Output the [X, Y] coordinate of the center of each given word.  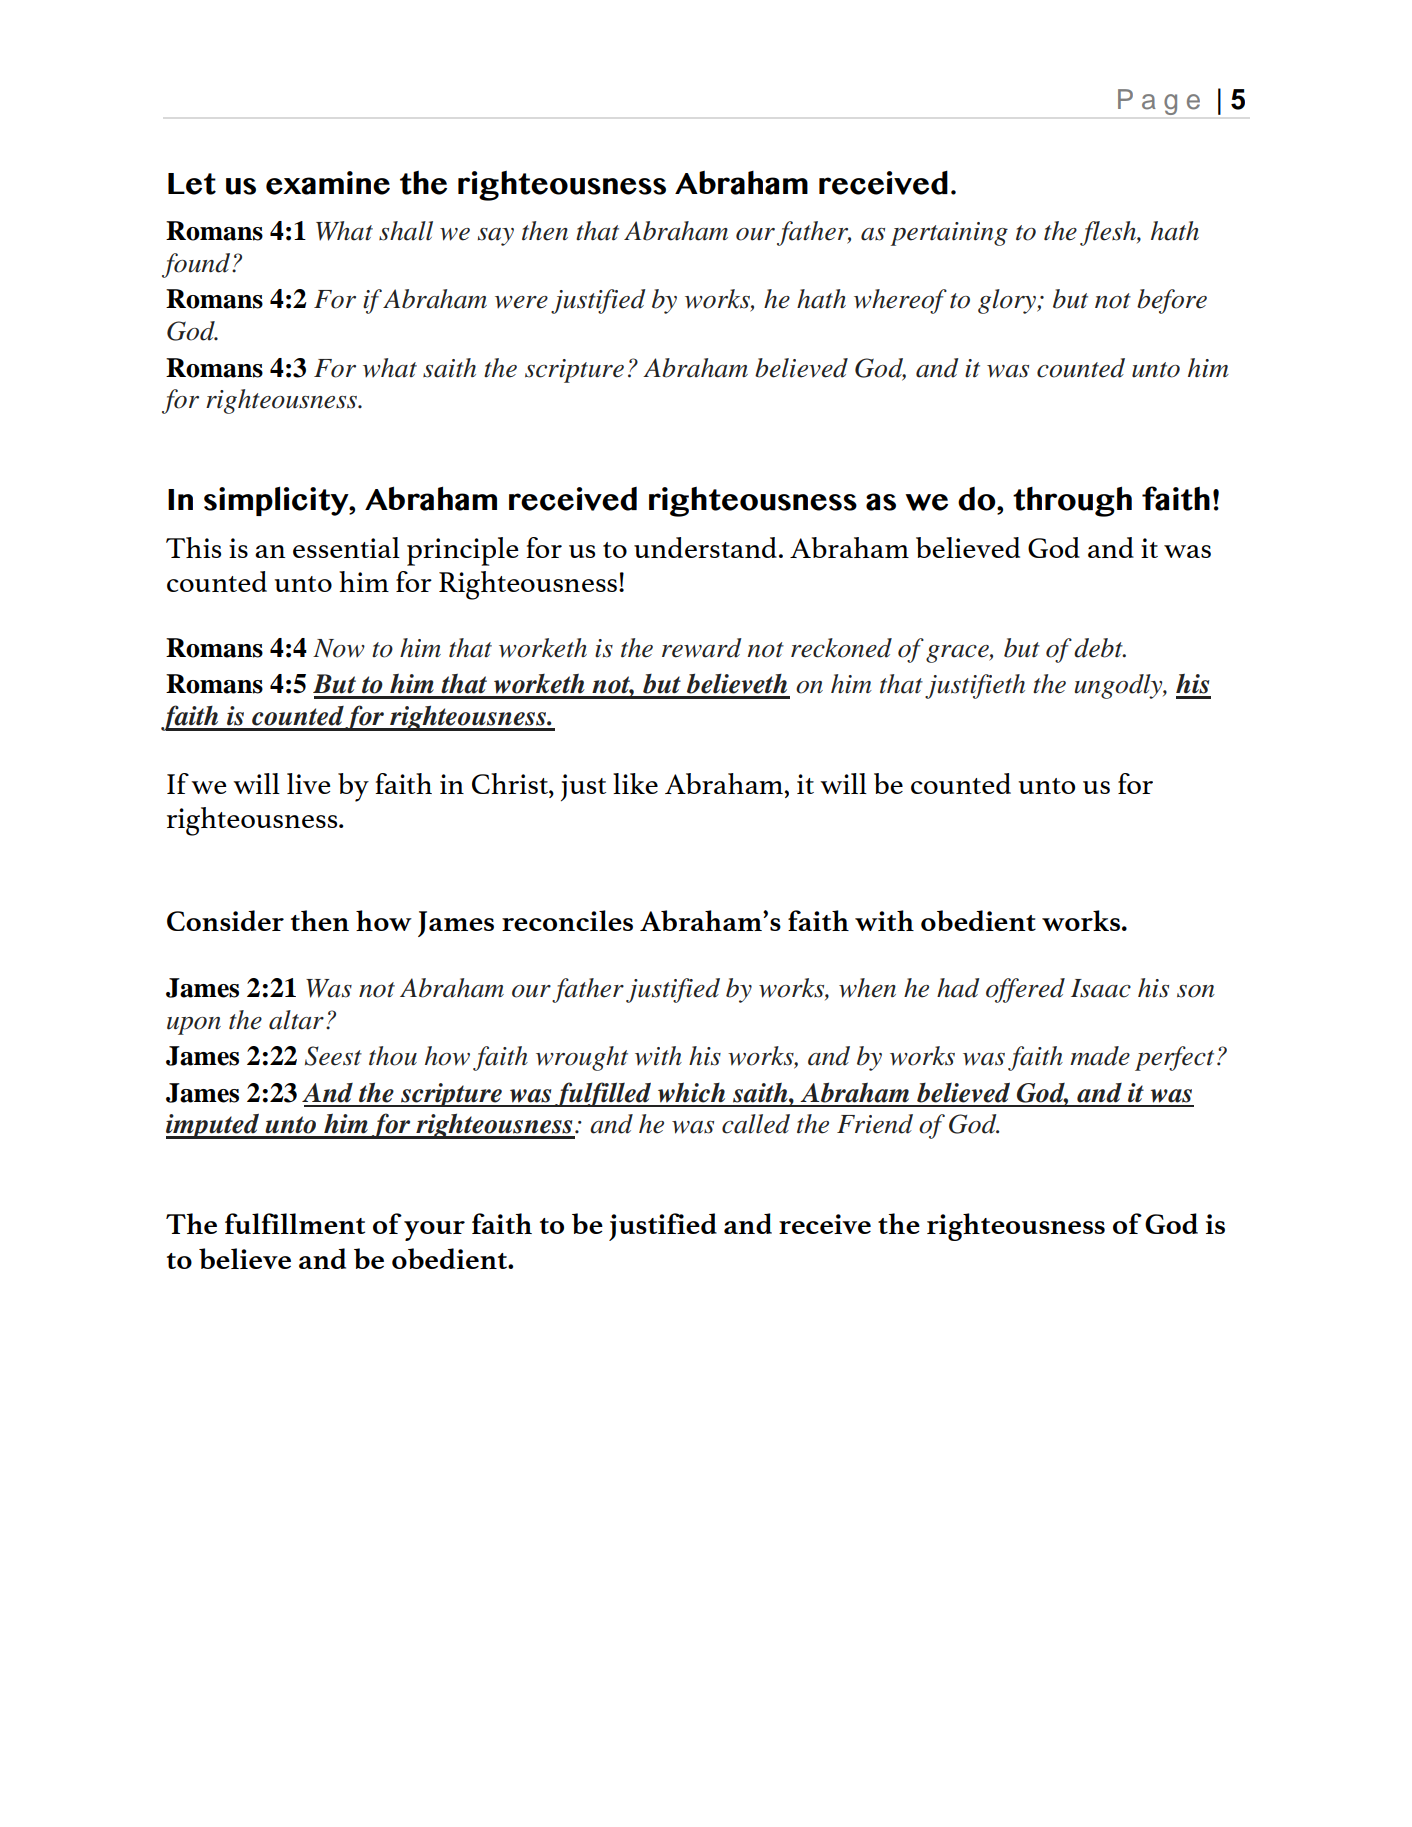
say [496, 237]
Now [339, 648]
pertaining [949, 234]
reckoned [841, 648]
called [756, 1124]
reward [702, 648]
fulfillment [295, 1223]
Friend [875, 1124]
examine [328, 183]
